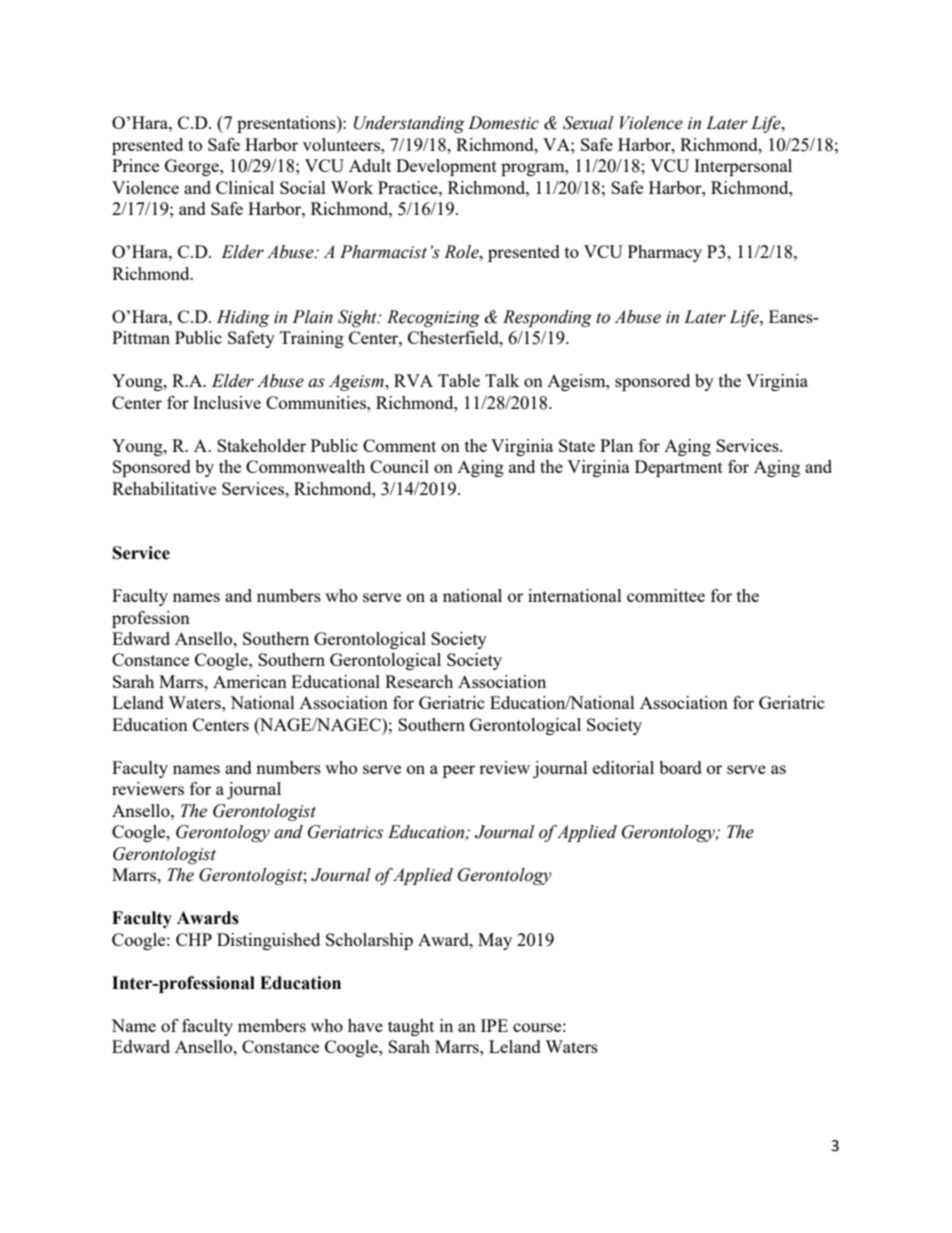  What do you see at coordinates (164, 488) in the image?
I see `Rehabilitative` at bounding box center [164, 488].
